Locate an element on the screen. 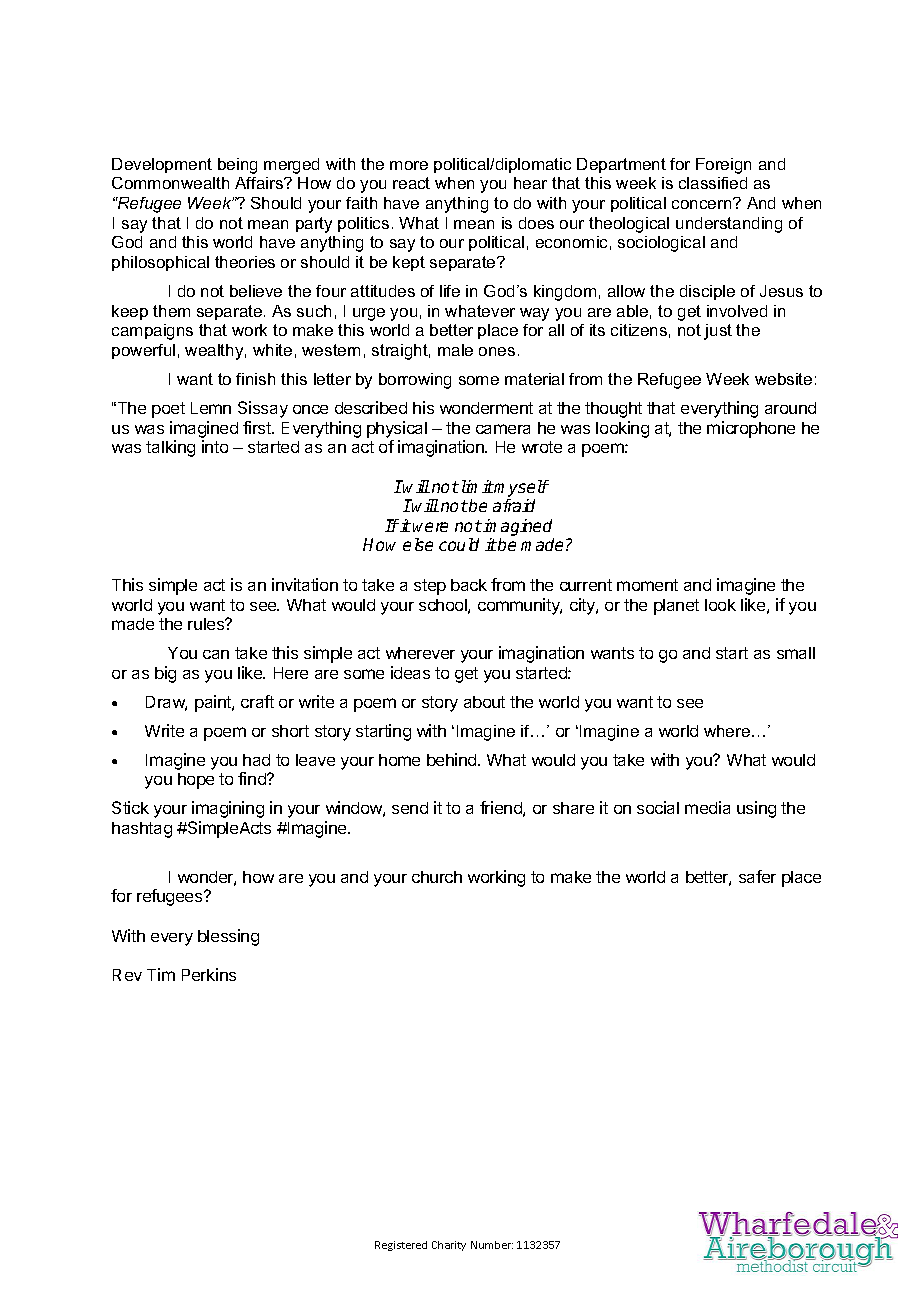 The width and height of the screenshot is (924, 1308). craft is located at coordinates (257, 701).
